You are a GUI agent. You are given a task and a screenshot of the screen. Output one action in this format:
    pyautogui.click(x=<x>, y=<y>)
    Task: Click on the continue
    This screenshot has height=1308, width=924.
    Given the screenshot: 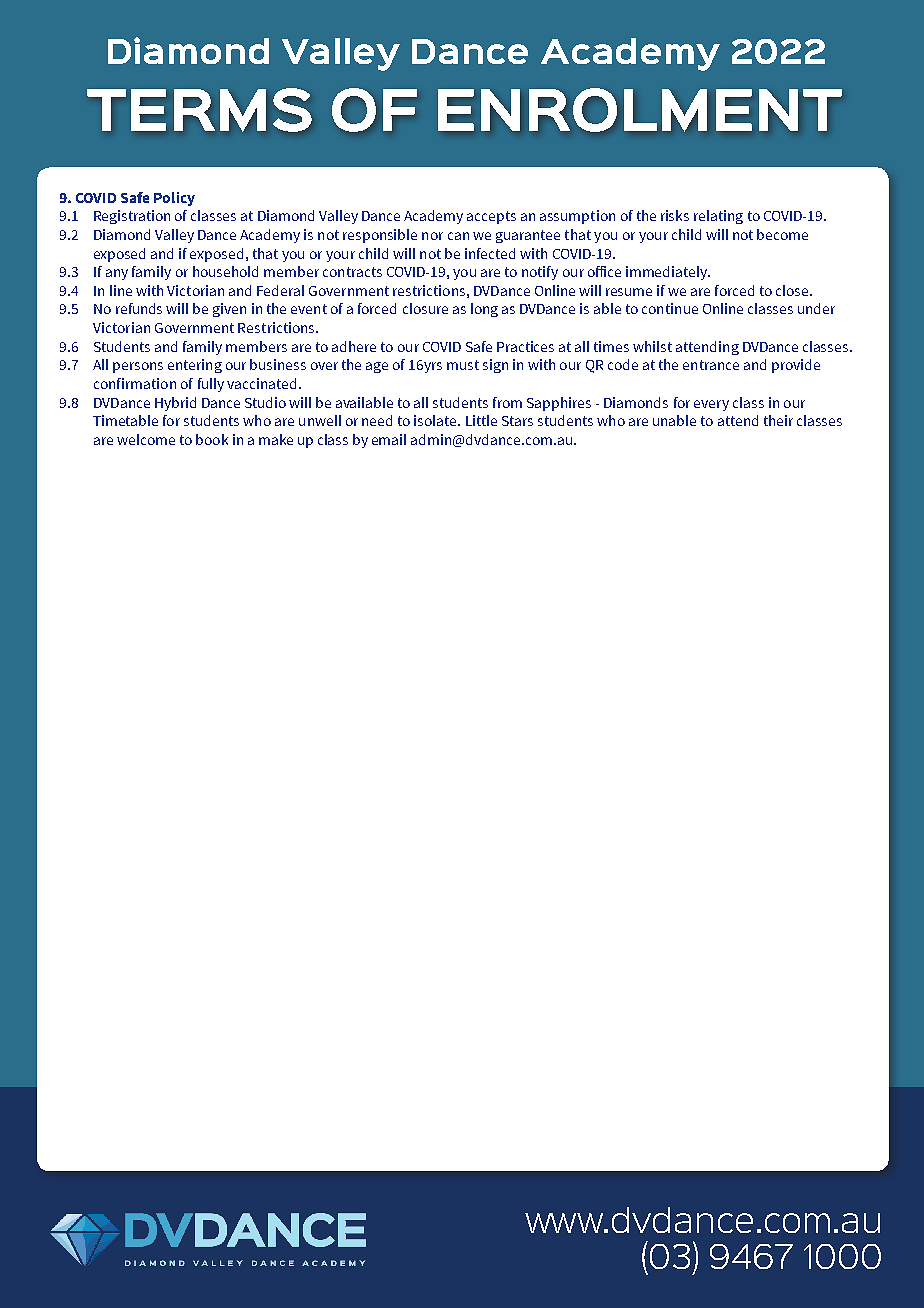 What is the action you would take?
    pyautogui.click(x=670, y=308)
